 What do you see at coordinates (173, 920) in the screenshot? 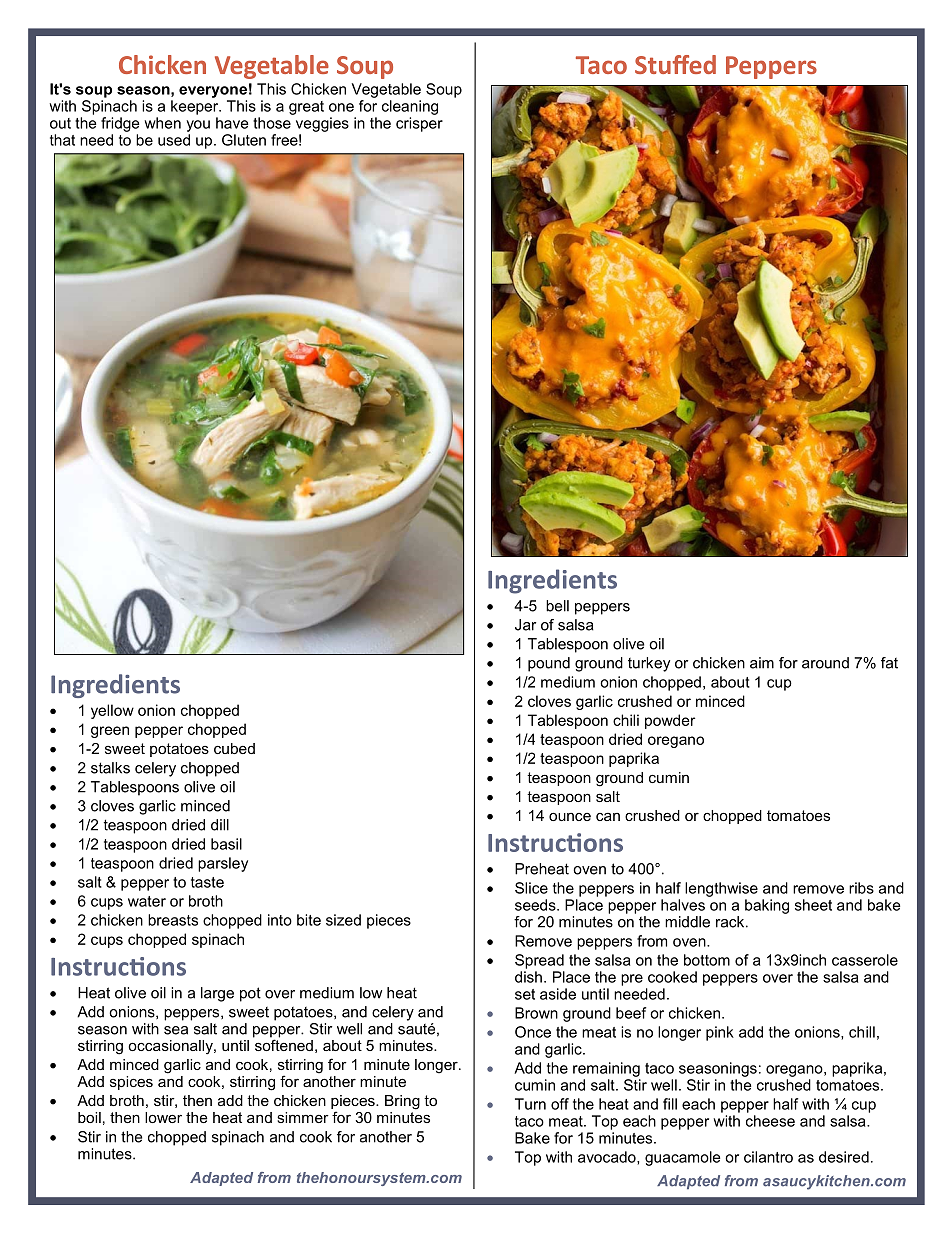
I see `breasts` at bounding box center [173, 920].
